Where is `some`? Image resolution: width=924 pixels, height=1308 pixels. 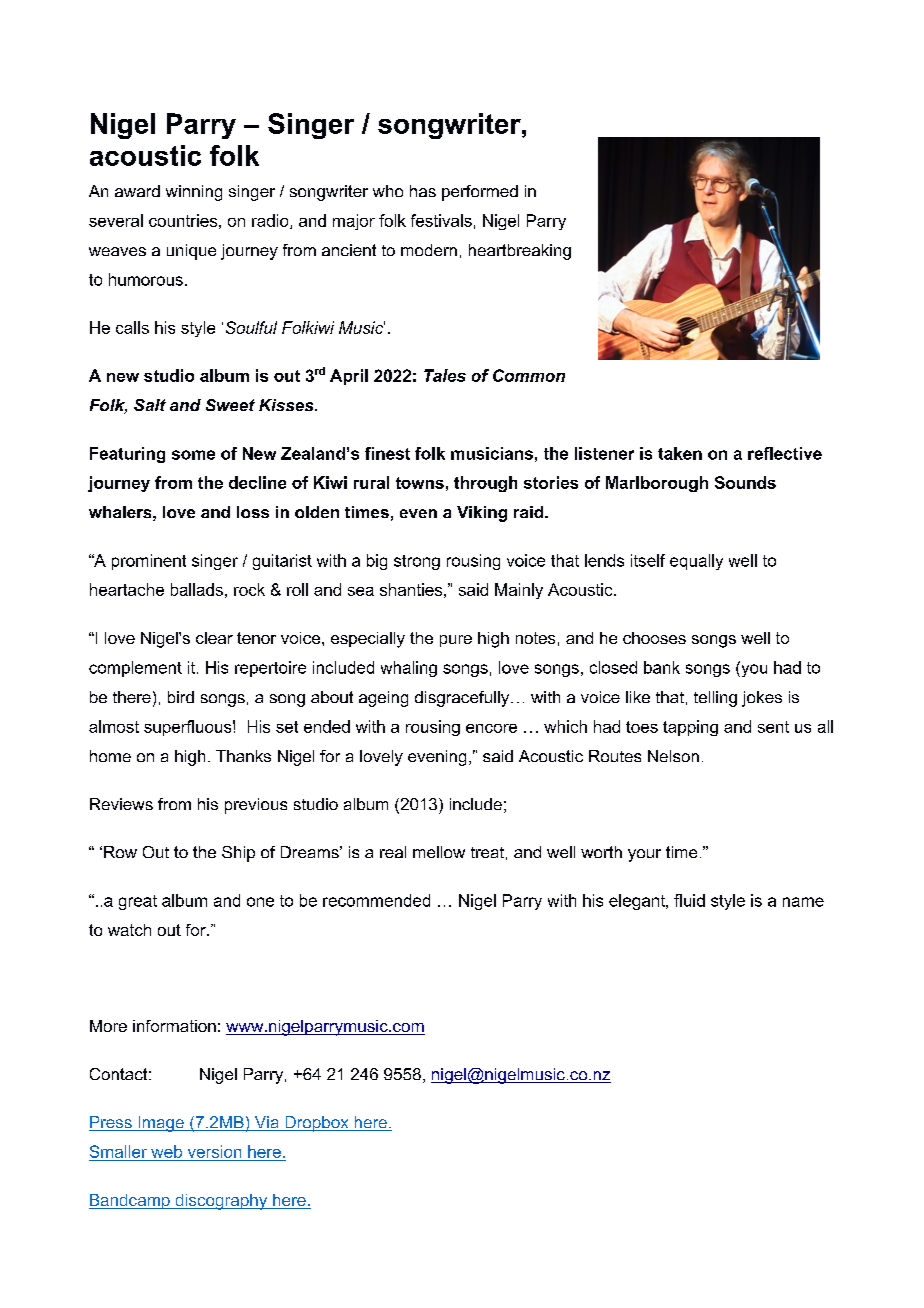
some is located at coordinates (193, 455).
